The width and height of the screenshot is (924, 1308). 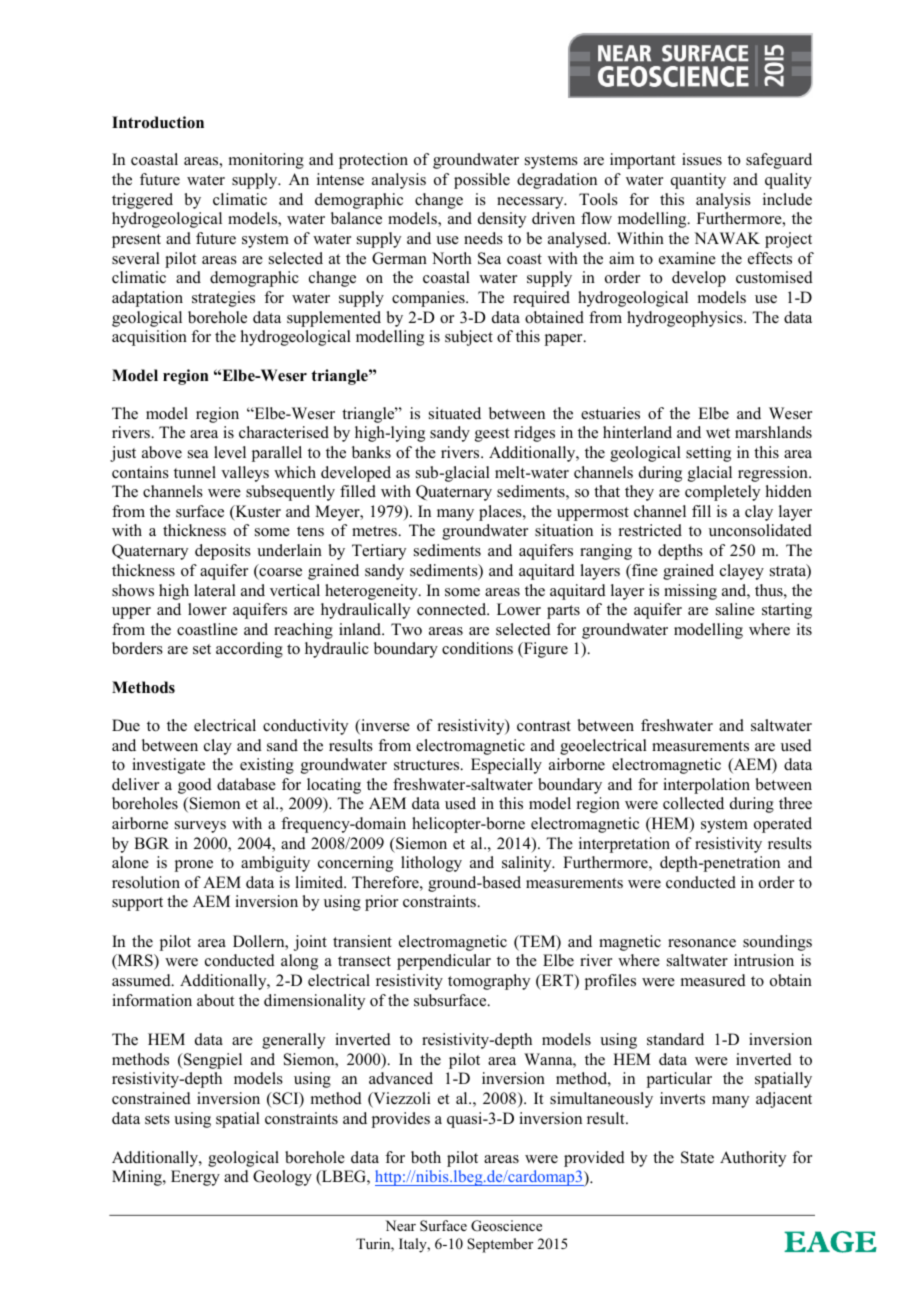 I want to click on places, so click(x=501, y=513).
